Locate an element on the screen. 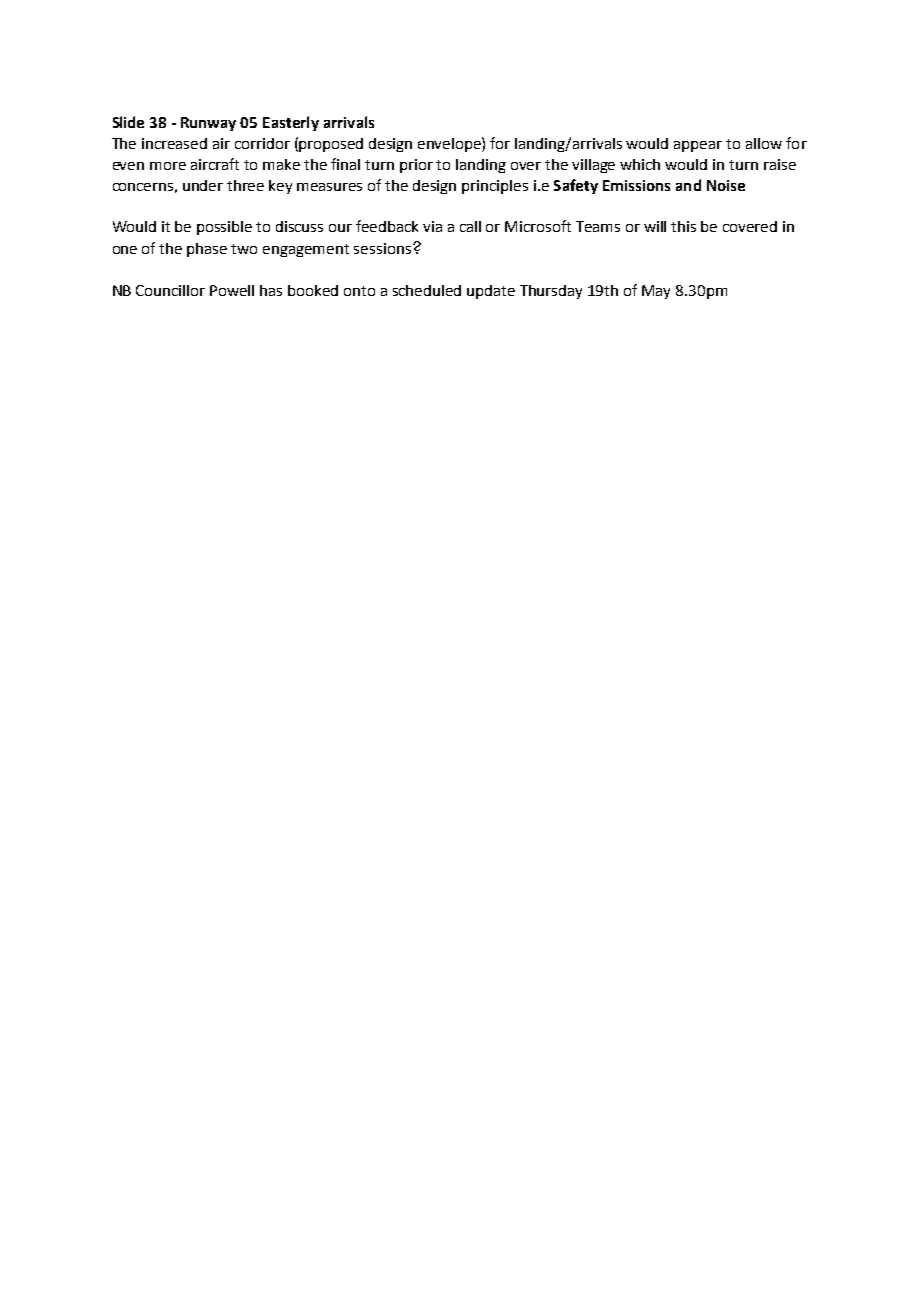  possible is located at coordinates (224, 228).
